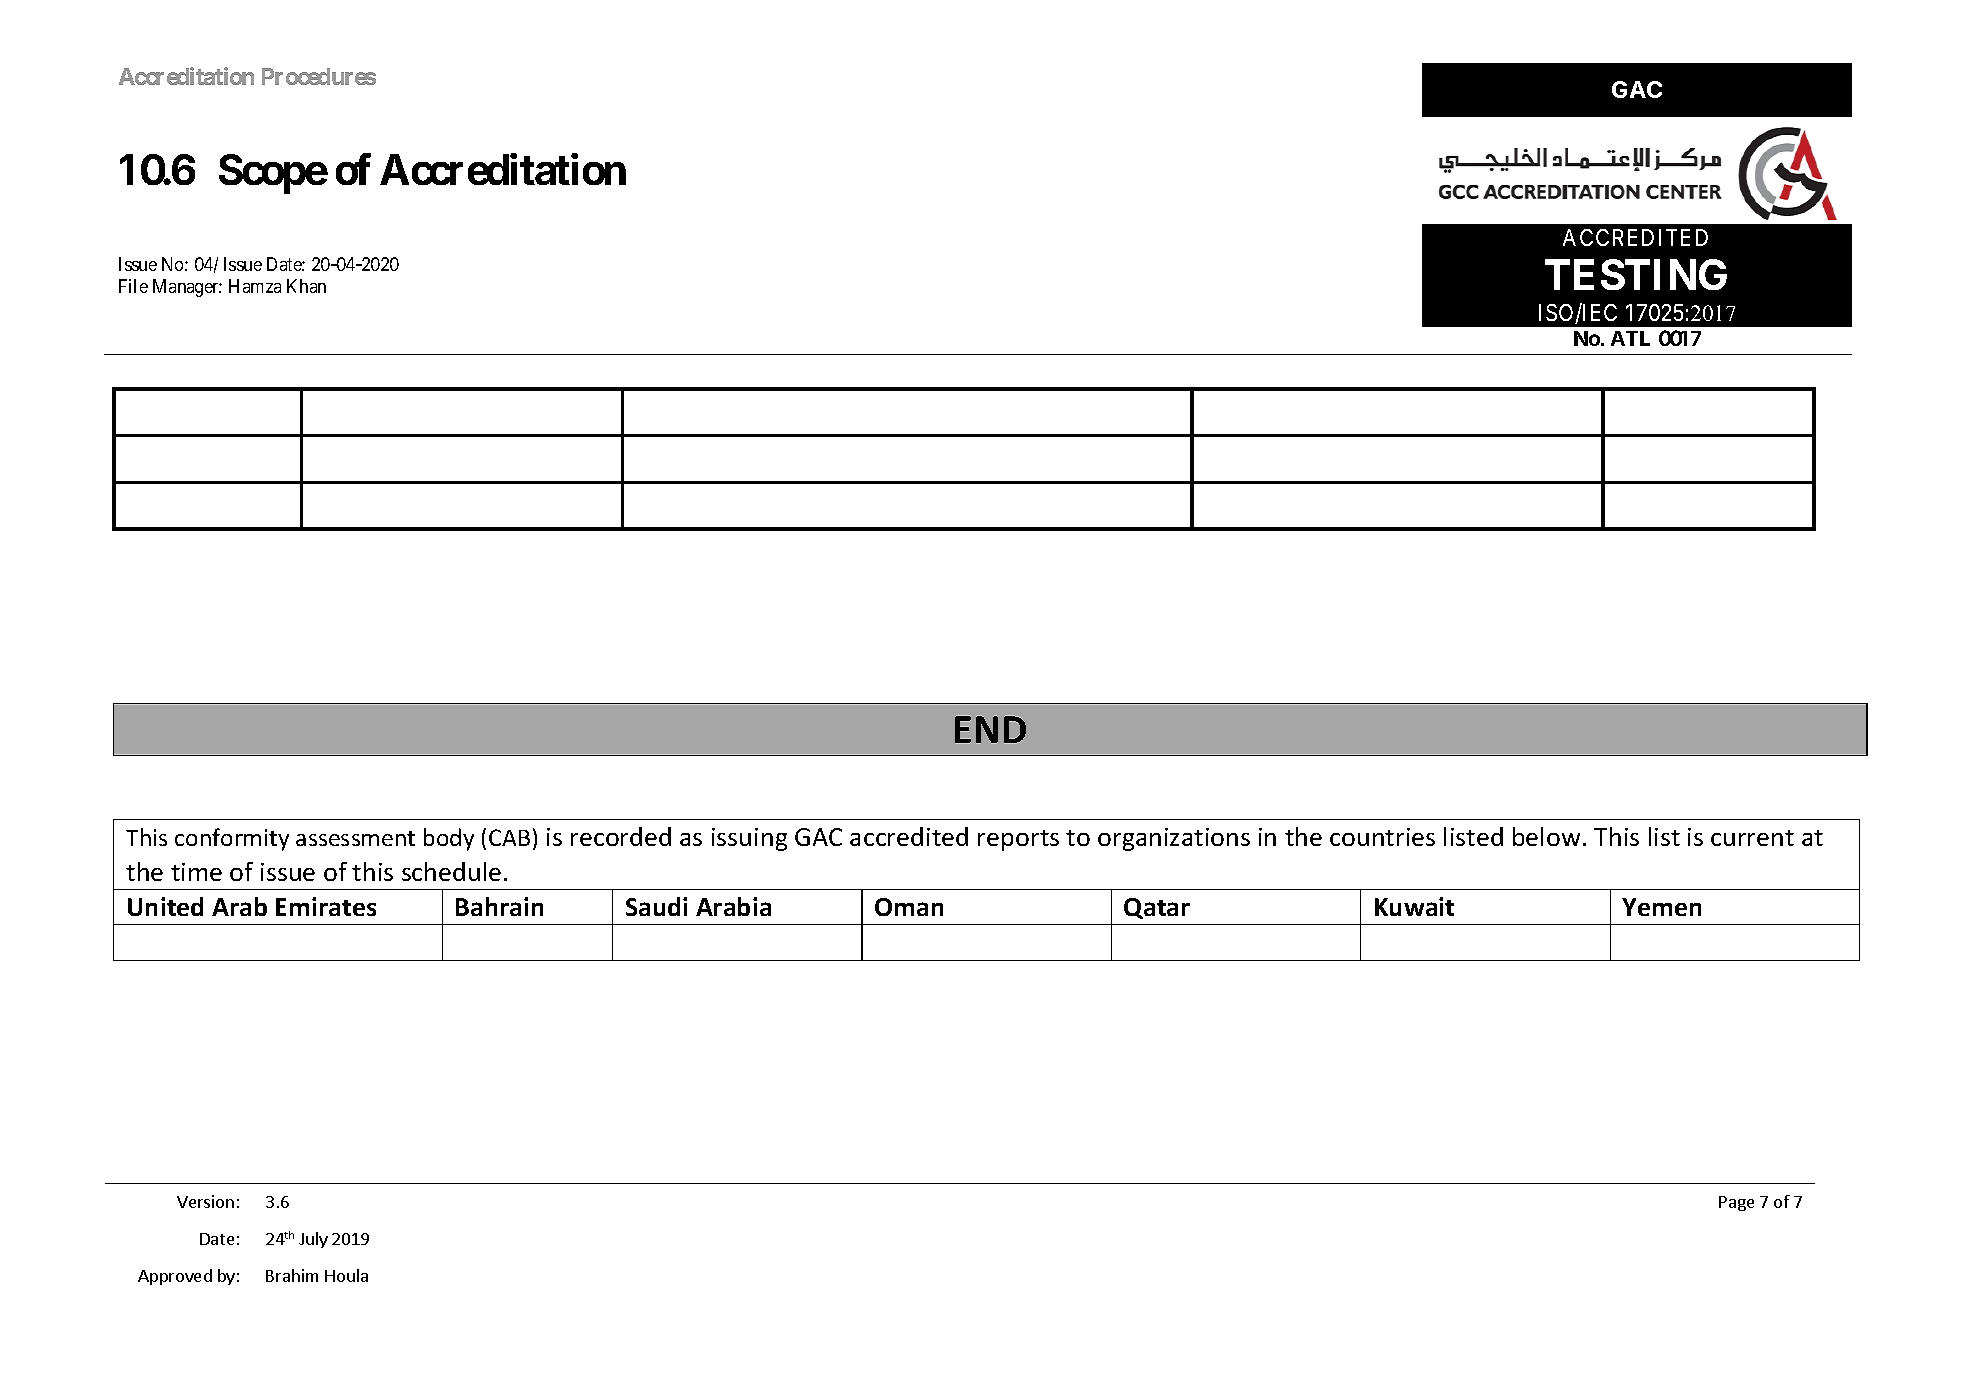 The height and width of the screenshot is (1395, 1973). Describe the element at coordinates (1736, 1203) in the screenshot. I see `Page` at that location.
